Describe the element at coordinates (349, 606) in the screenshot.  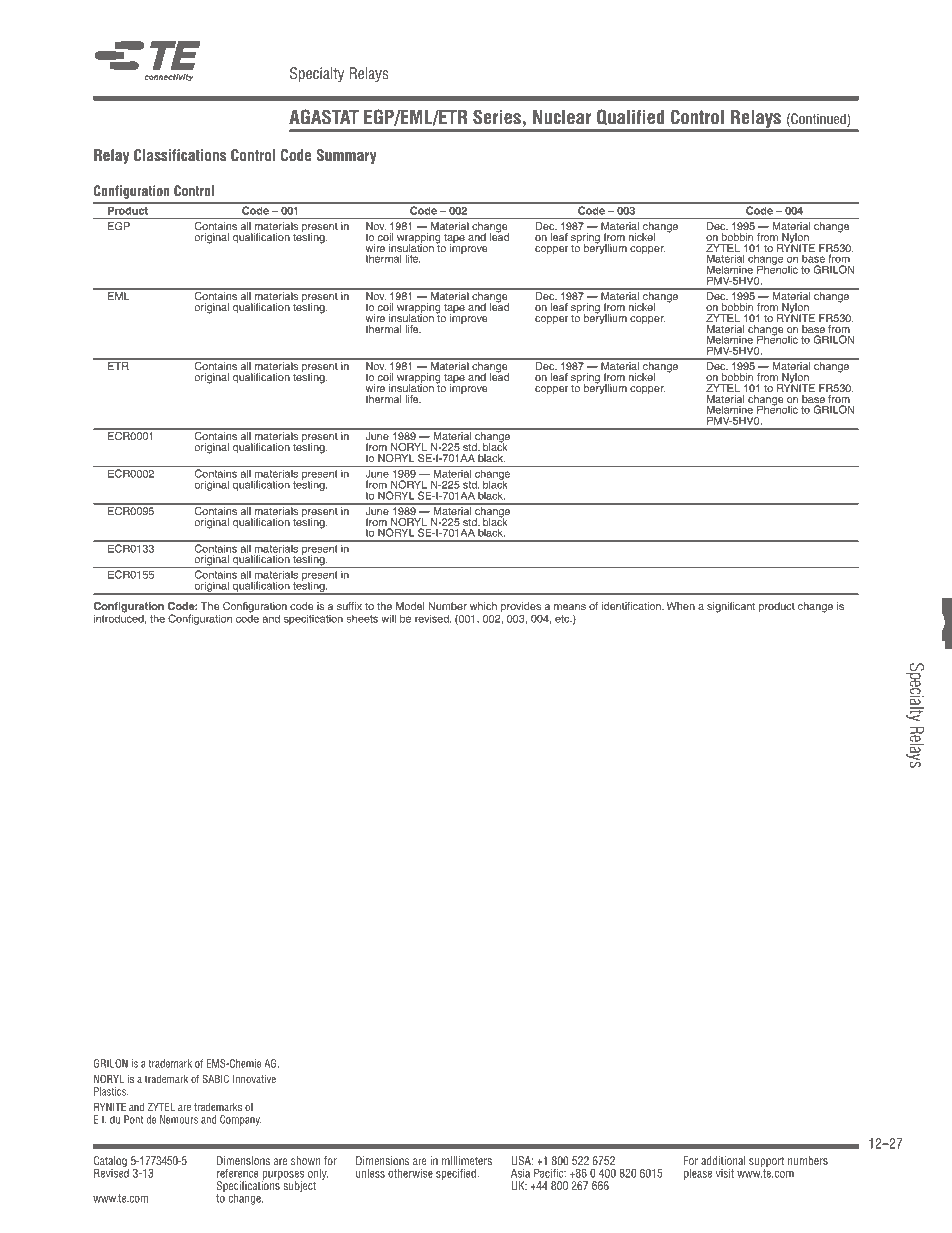
I see `suffix` at that location.
